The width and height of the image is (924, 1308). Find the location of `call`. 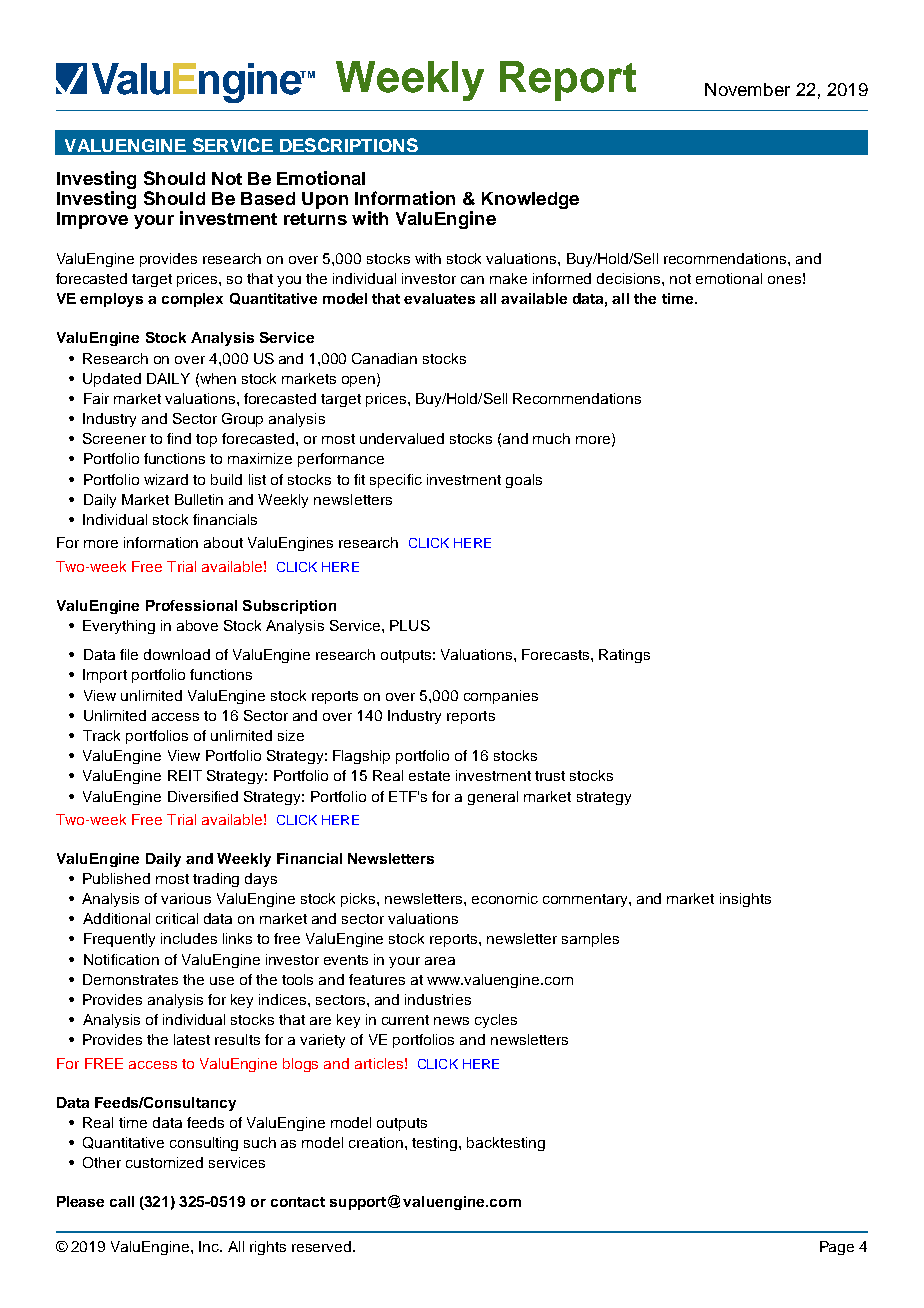

call is located at coordinates (122, 1201).
